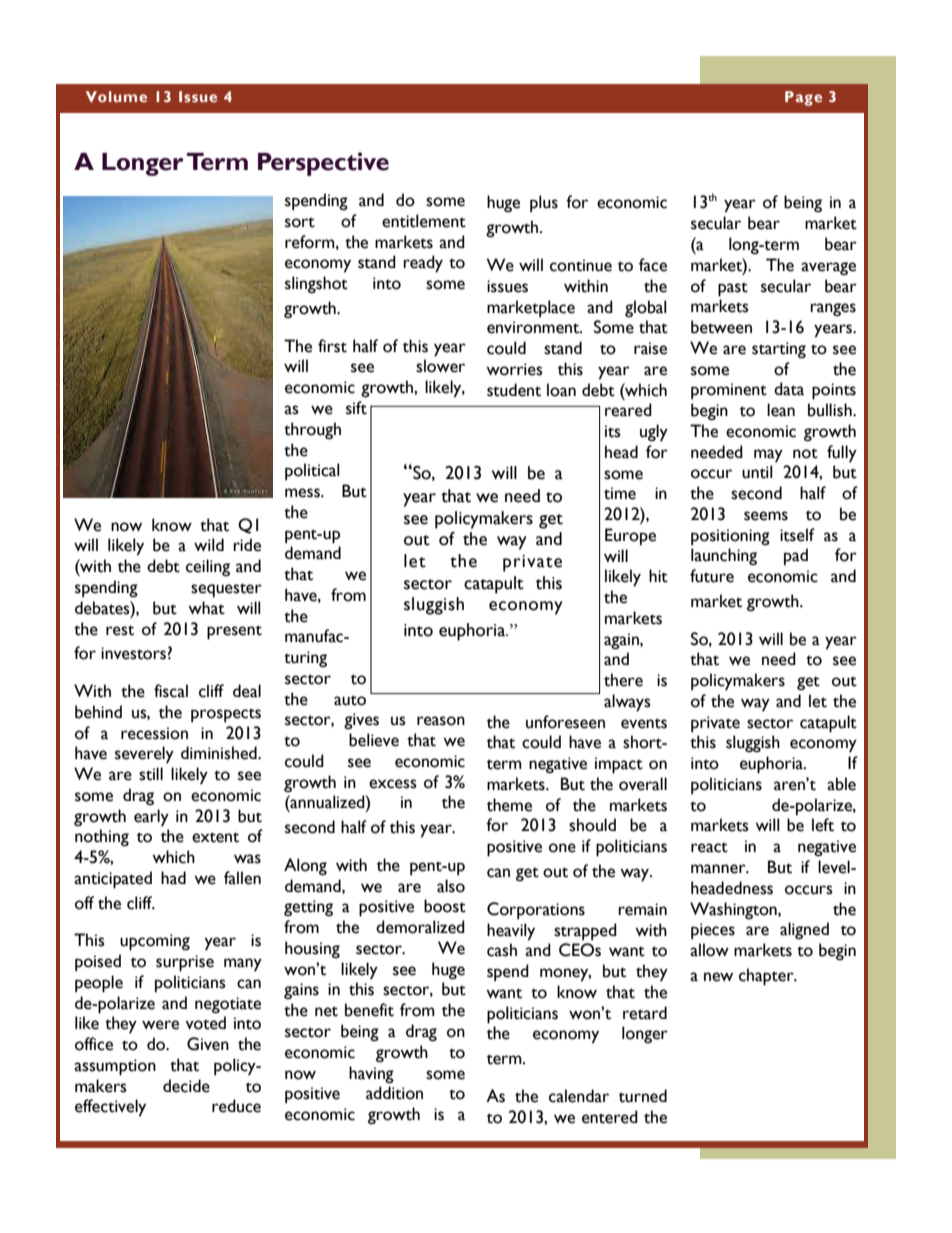 Image resolution: width=952 pixels, height=1233 pixels. I want to click on again, so click(622, 641).
